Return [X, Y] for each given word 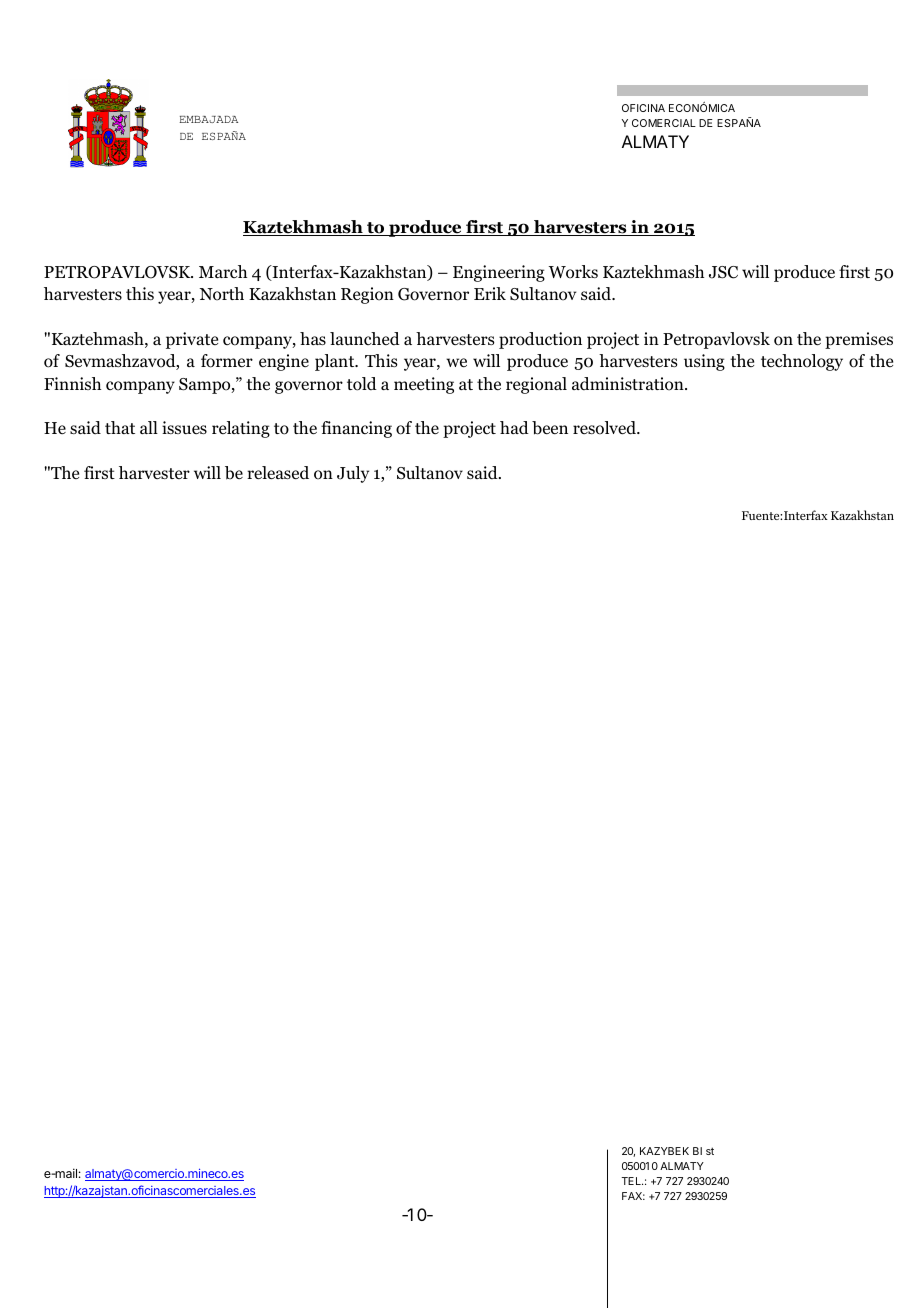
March [223, 271]
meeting [424, 385]
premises [859, 340]
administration [629, 384]
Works [573, 272]
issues [184, 427]
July [353, 474]
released [278, 473]
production [540, 340]
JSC [723, 272]
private [192, 340]
